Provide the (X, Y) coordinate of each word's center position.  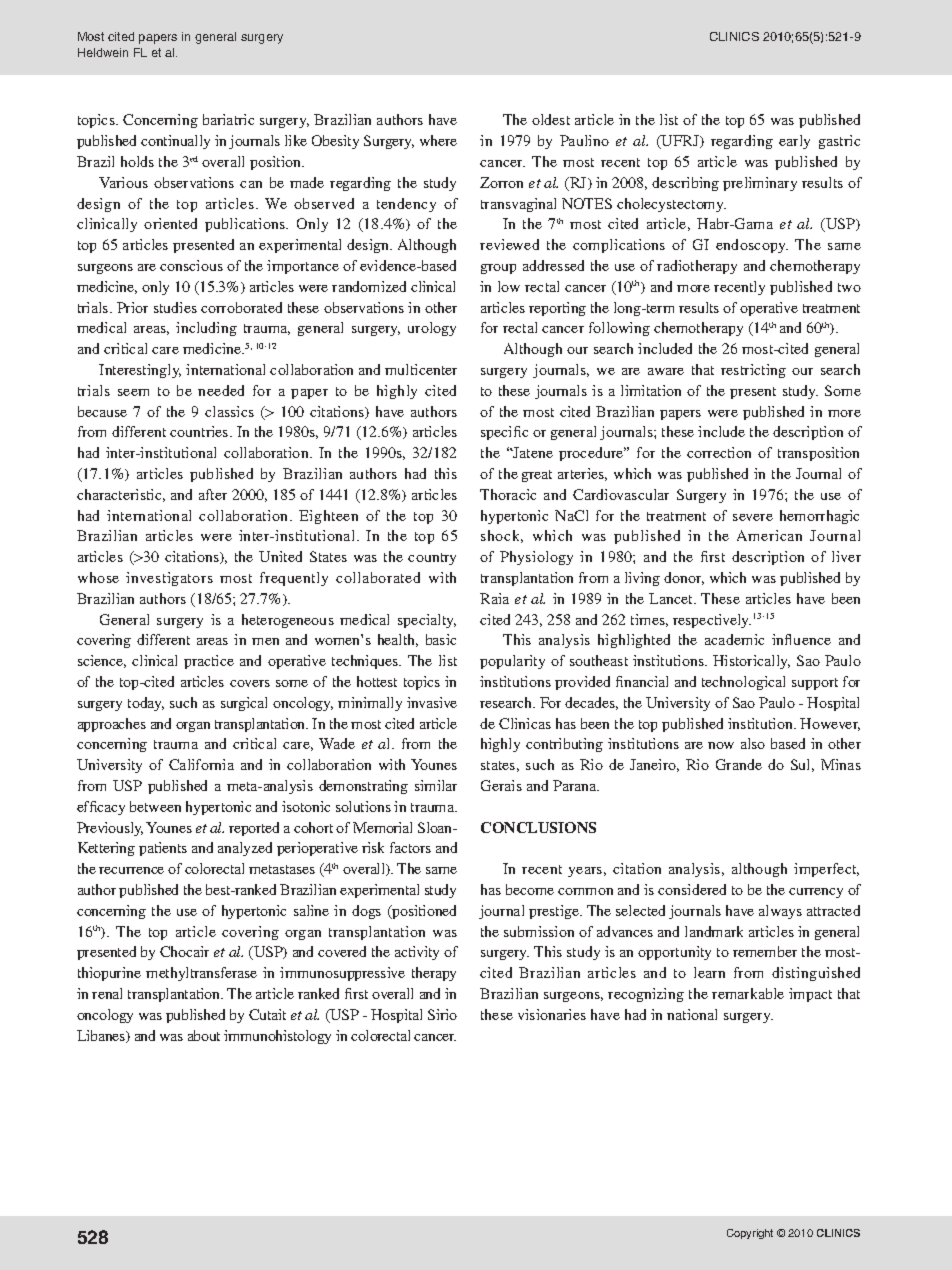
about (204, 1035)
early (794, 142)
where (438, 140)
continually (175, 142)
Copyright (750, 1234)
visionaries (552, 1014)
